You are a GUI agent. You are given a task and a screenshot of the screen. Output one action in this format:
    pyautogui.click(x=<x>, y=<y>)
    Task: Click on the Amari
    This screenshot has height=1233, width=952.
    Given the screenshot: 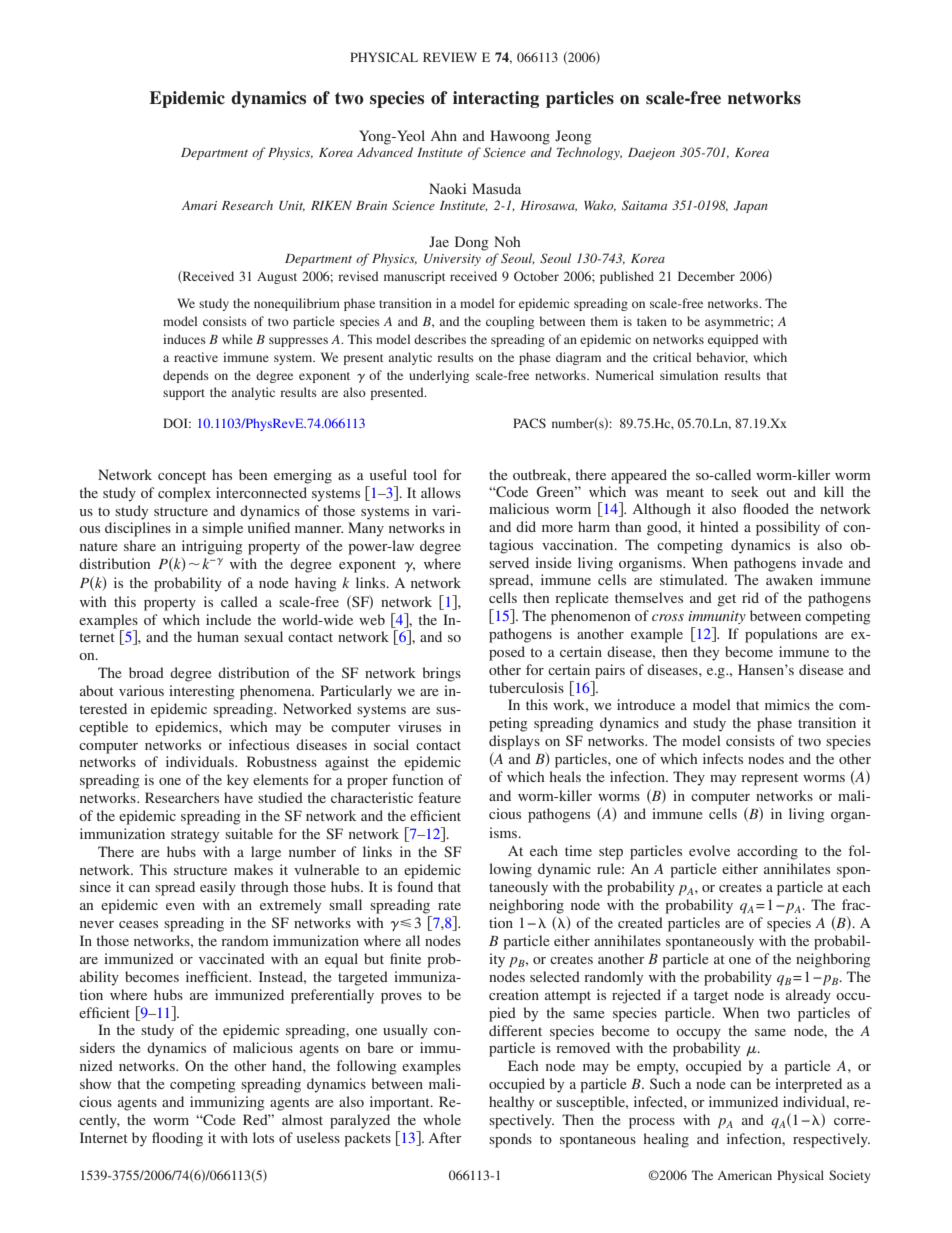 What is the action you would take?
    pyautogui.click(x=199, y=205)
